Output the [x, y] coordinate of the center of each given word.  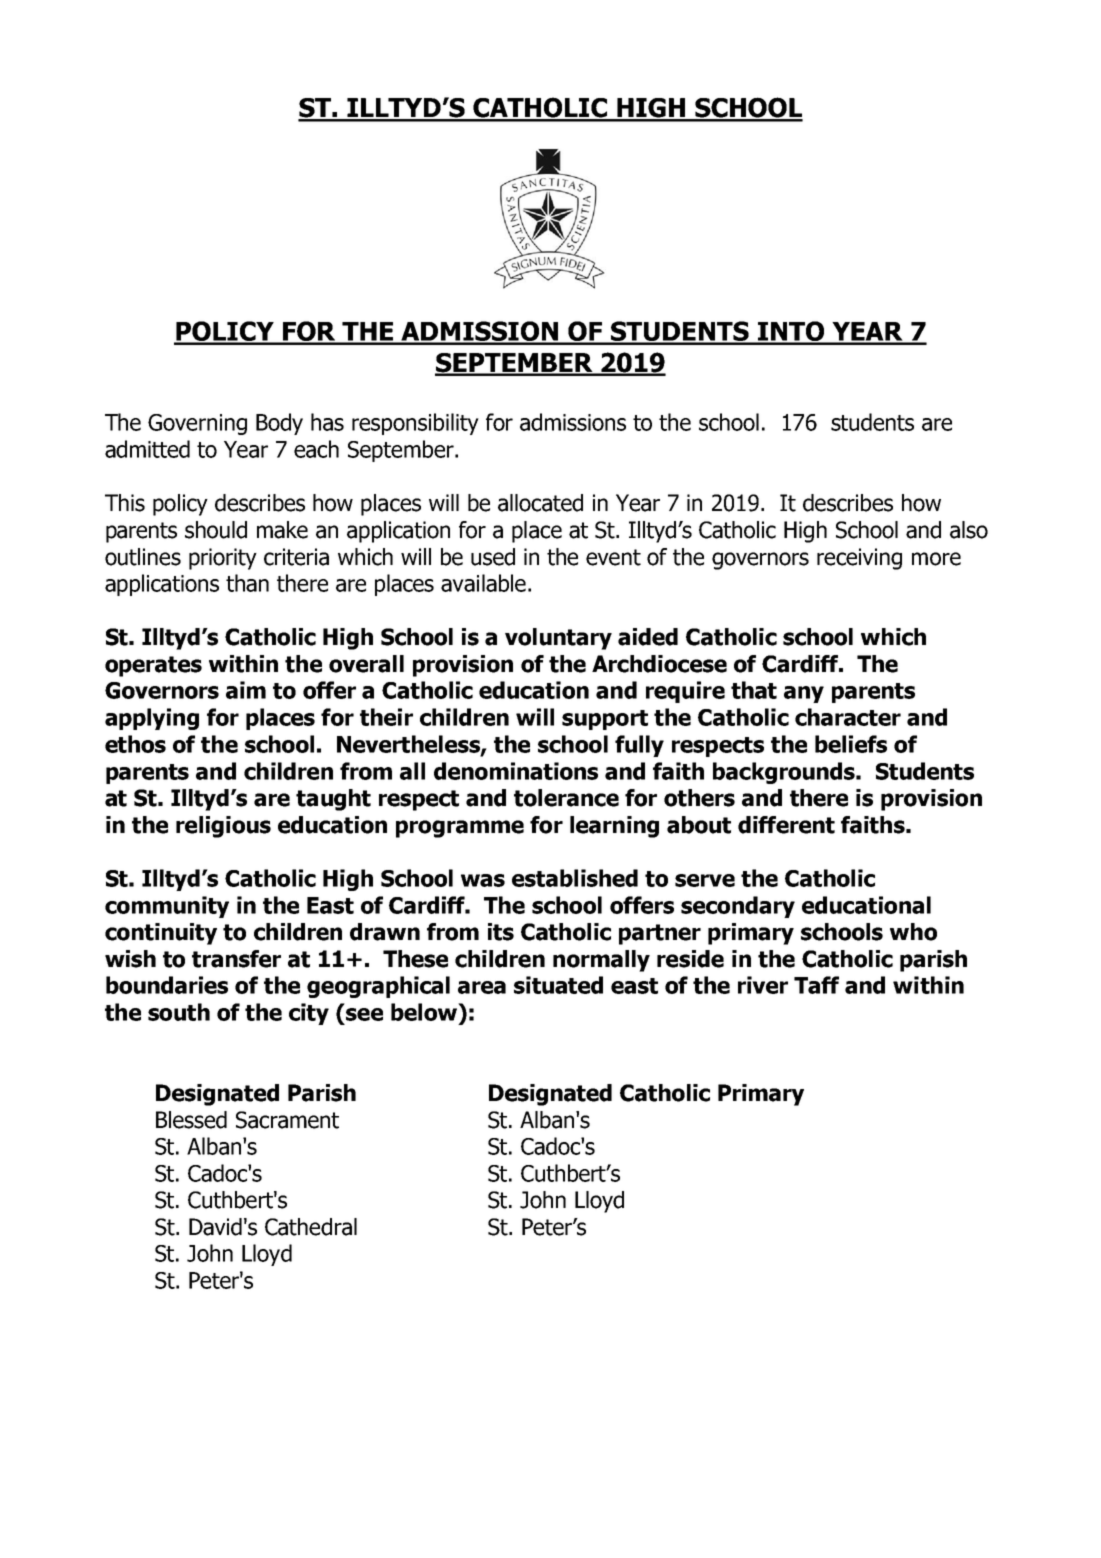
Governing [197, 424]
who [913, 932]
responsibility [415, 424]
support [605, 720]
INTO [791, 332]
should [216, 530]
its [501, 932]
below [425, 1012]
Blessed [191, 1120]
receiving [859, 559]
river [763, 985]
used [493, 557]
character [848, 717]
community [167, 907]
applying [152, 719]
